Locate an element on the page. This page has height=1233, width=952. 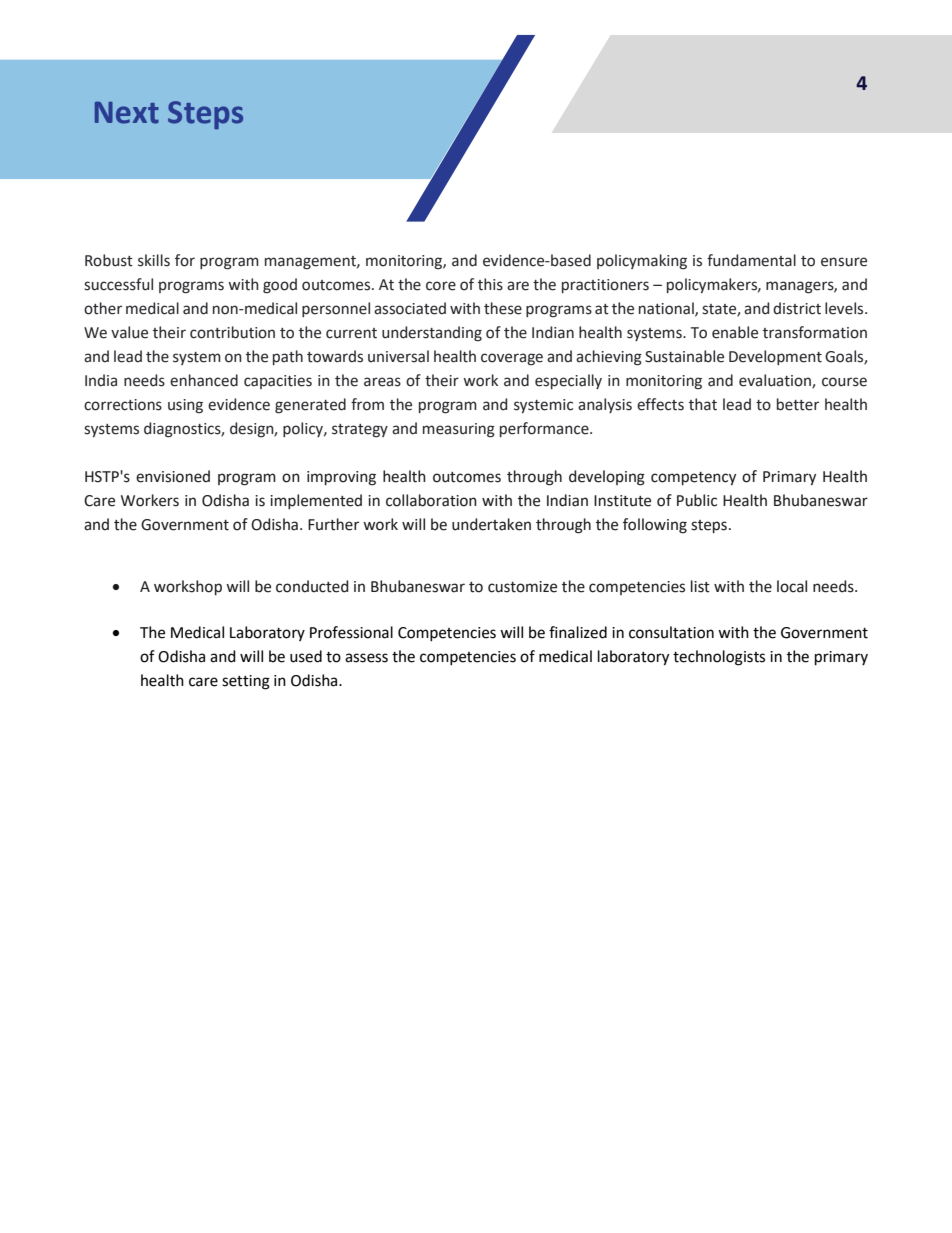
this is located at coordinates (490, 284).
